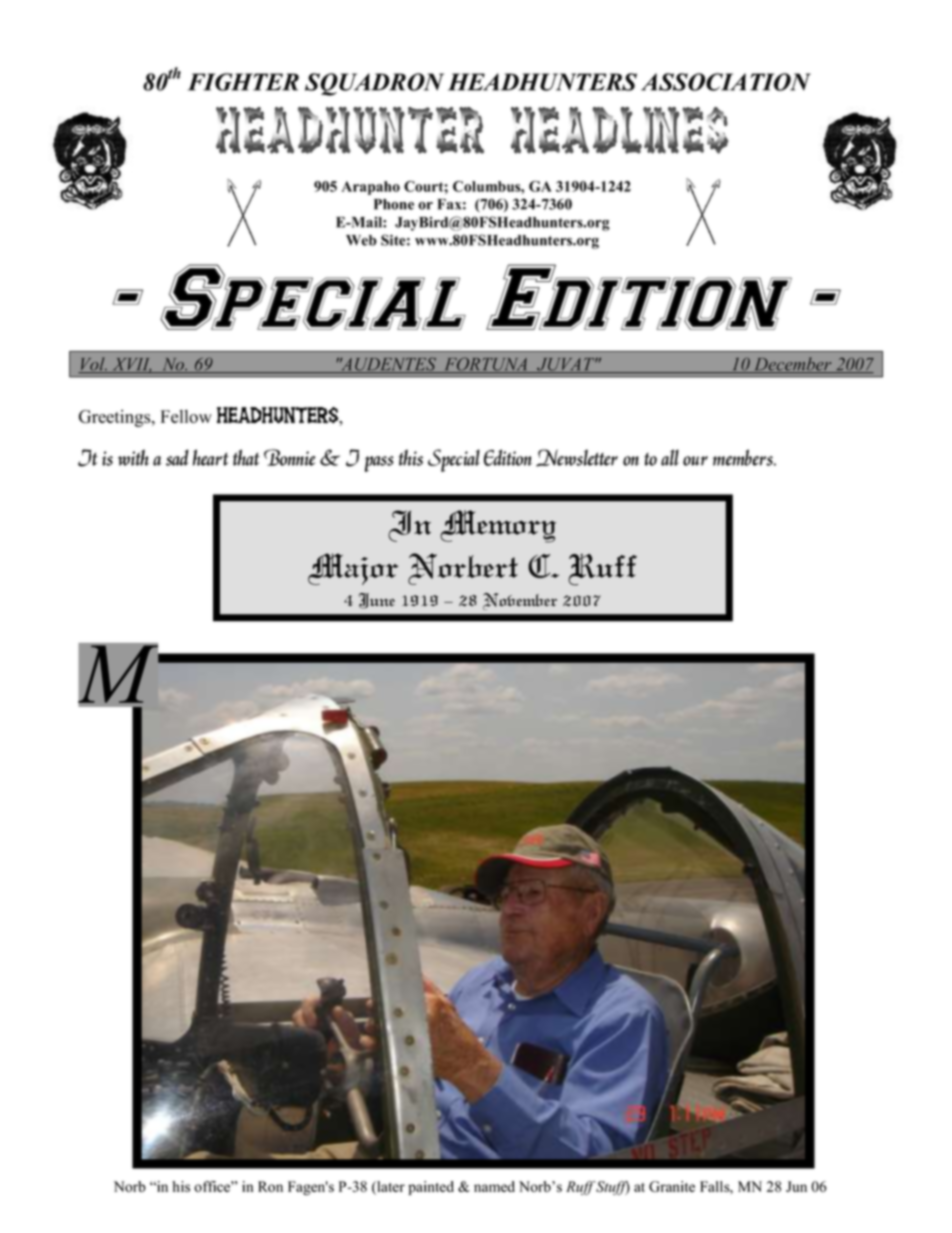 Image resolution: width=952 pixels, height=1233 pixels. What do you see at coordinates (374, 84) in the page?
I see `SQUADRON` at bounding box center [374, 84].
